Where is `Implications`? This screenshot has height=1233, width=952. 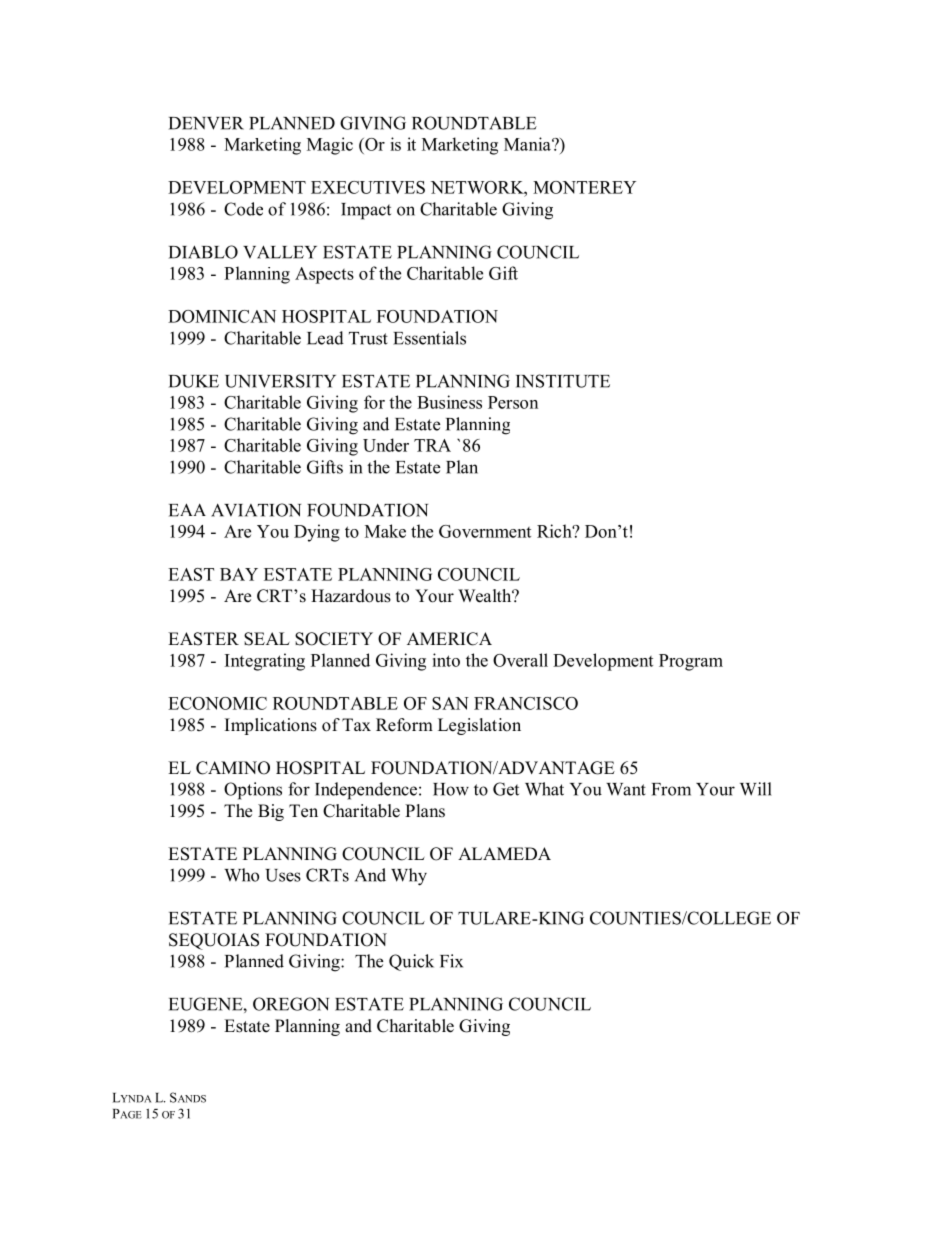
Implications is located at coordinates (271, 726).
